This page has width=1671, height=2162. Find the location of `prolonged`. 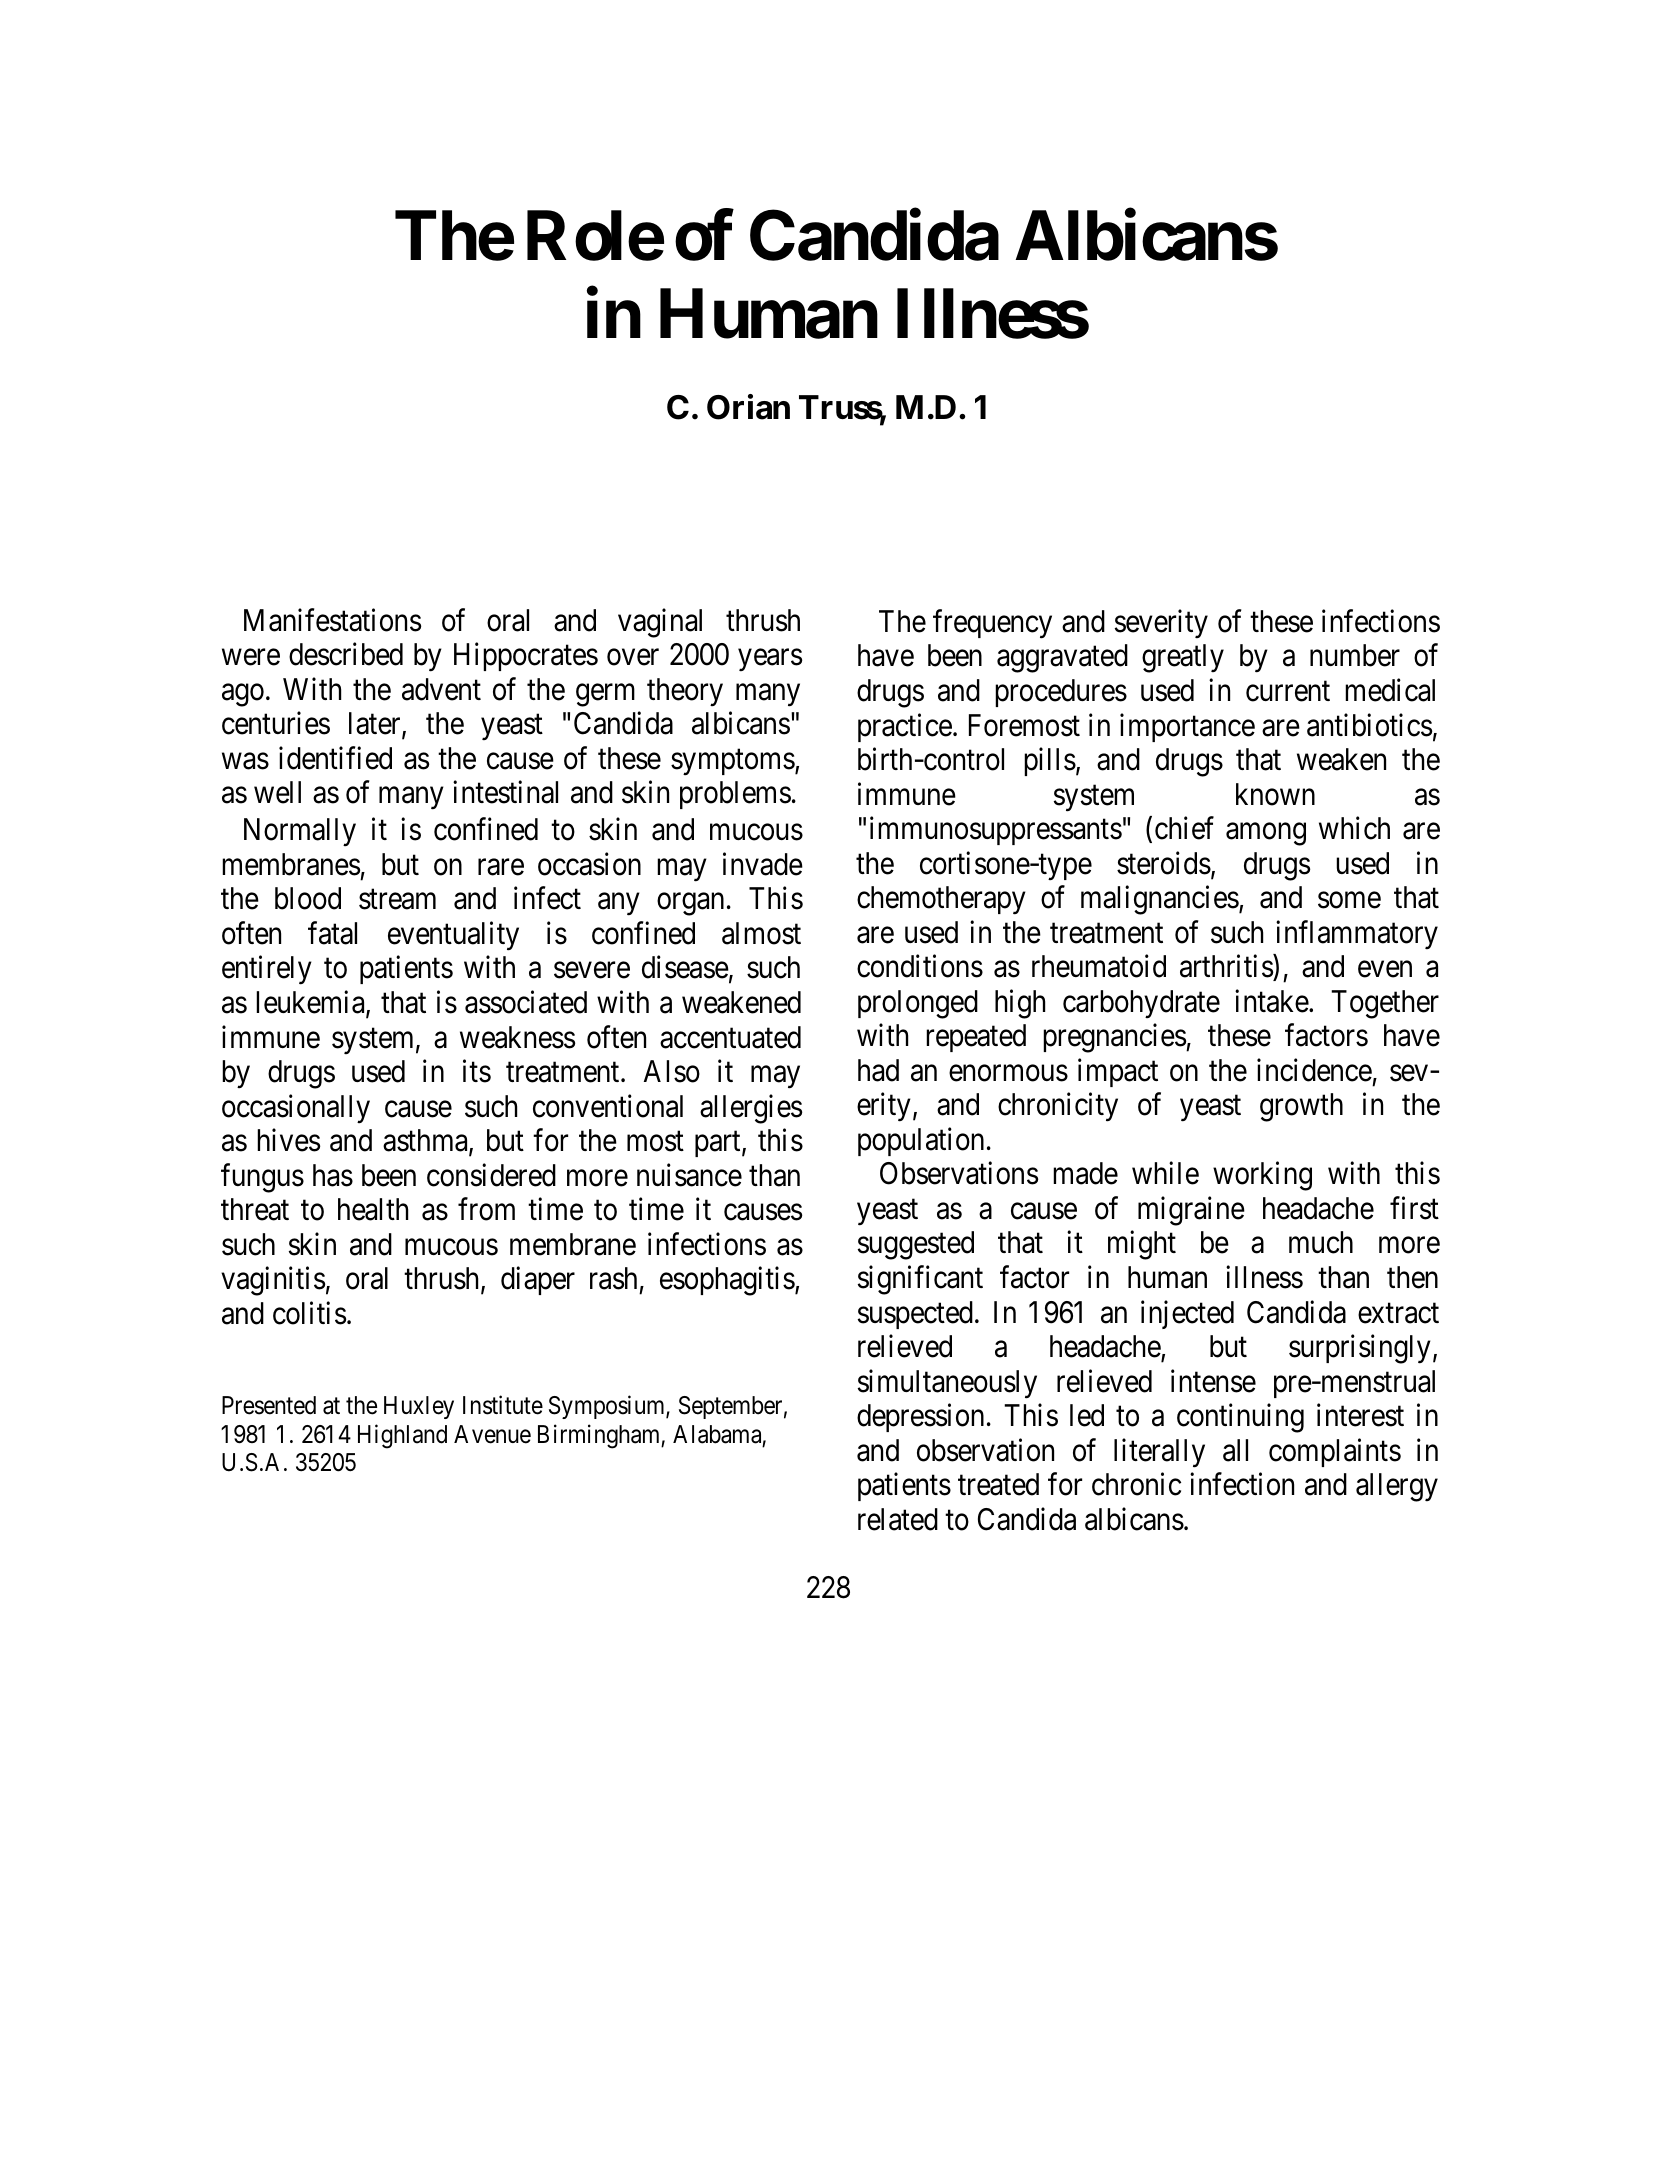

prolonged is located at coordinates (918, 1004).
